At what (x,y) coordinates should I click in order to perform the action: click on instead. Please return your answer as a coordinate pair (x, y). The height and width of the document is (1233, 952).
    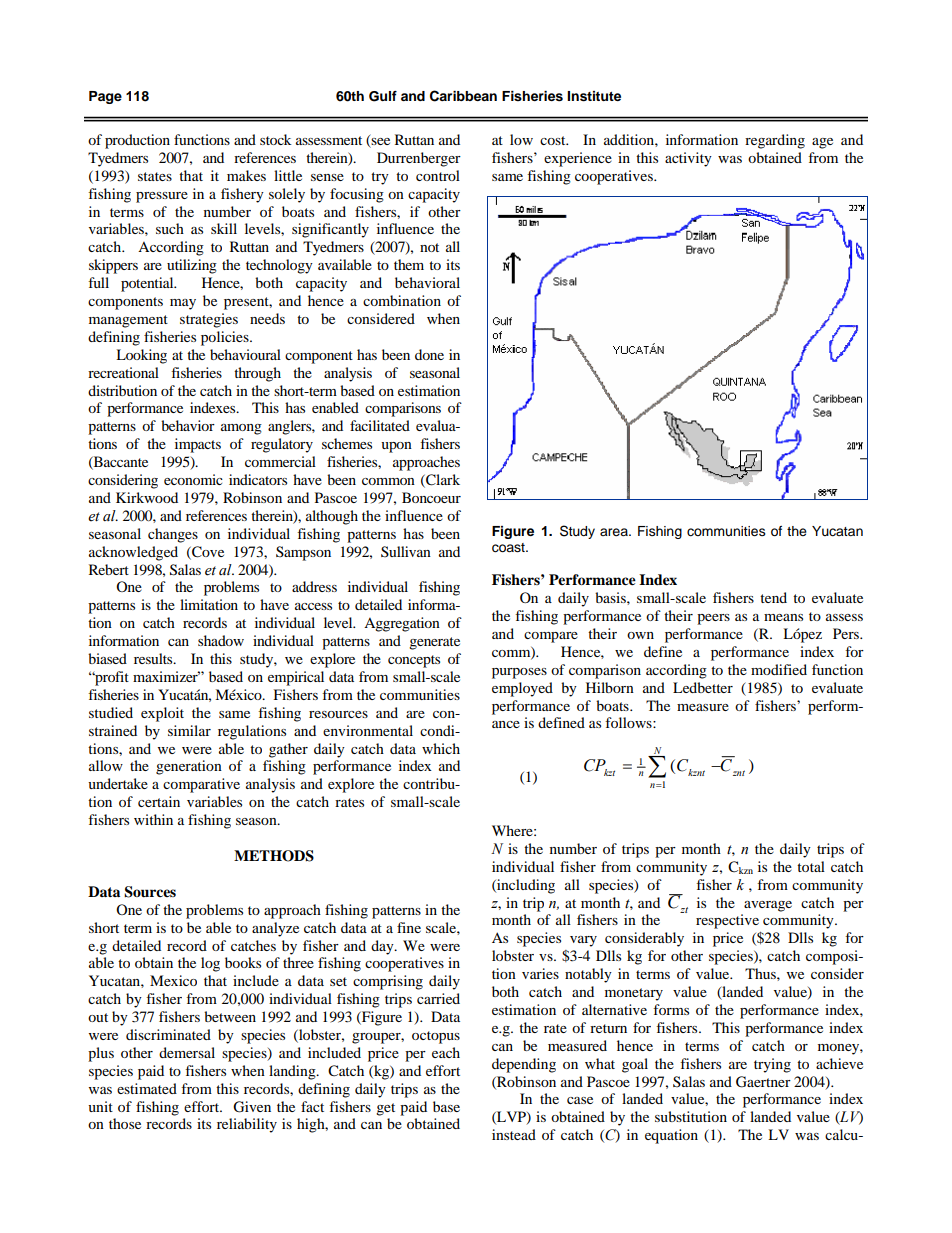
    Looking at the image, I should click on (514, 1134).
